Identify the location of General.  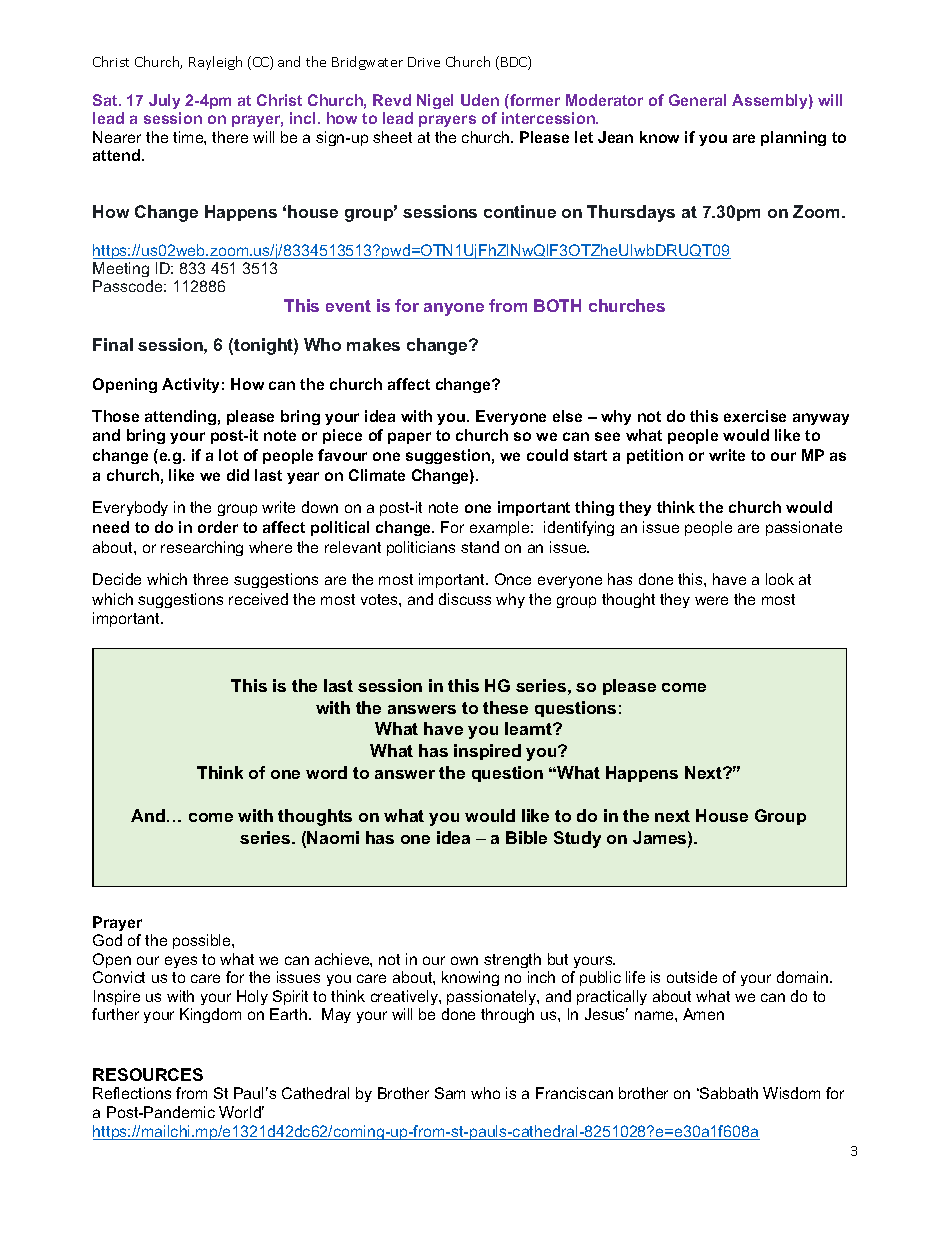
(697, 100).
